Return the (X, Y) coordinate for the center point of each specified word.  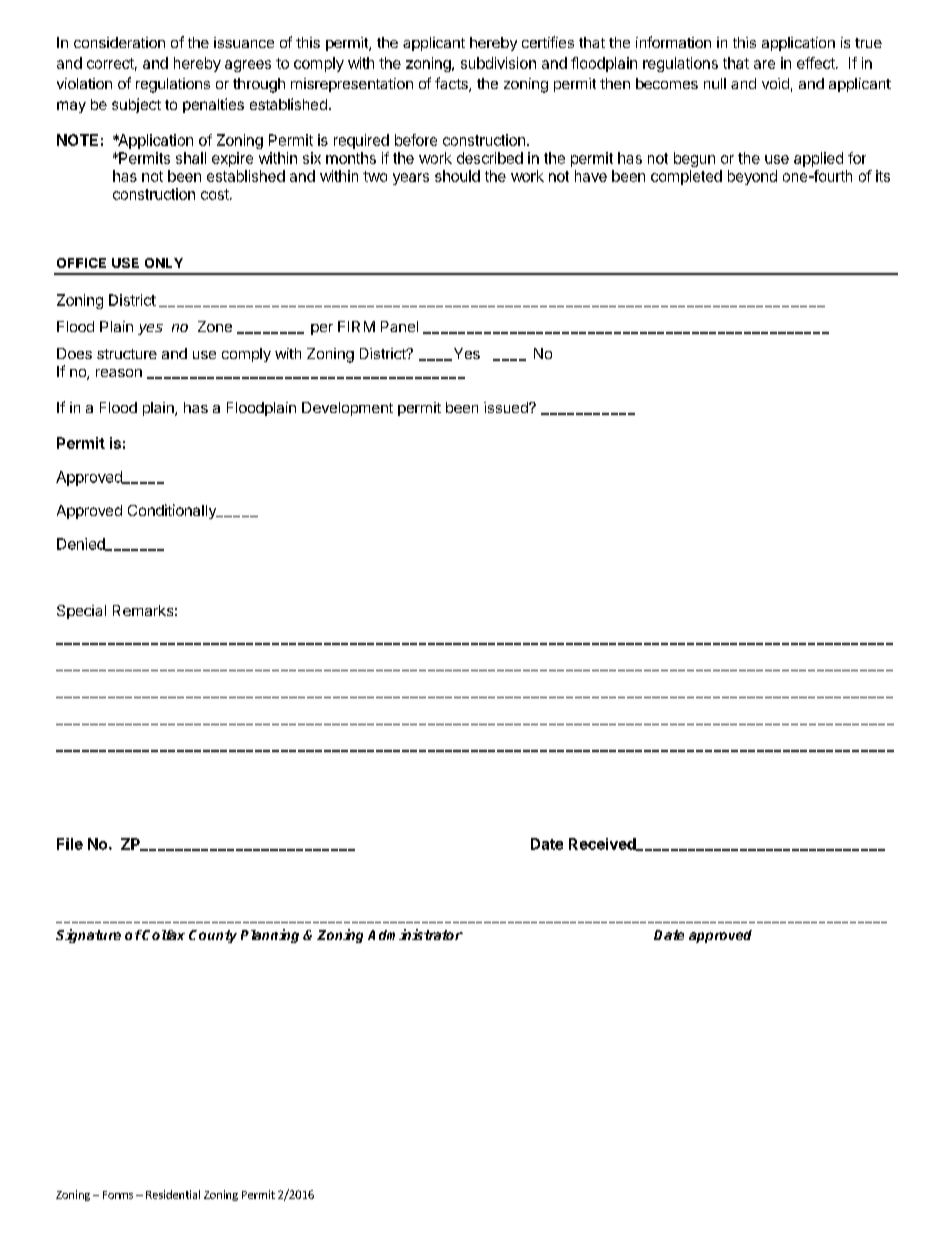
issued (507, 407)
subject (136, 105)
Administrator (415, 934)
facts (452, 84)
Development (347, 409)
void (775, 83)
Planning (270, 936)
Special (81, 612)
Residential (173, 1194)
